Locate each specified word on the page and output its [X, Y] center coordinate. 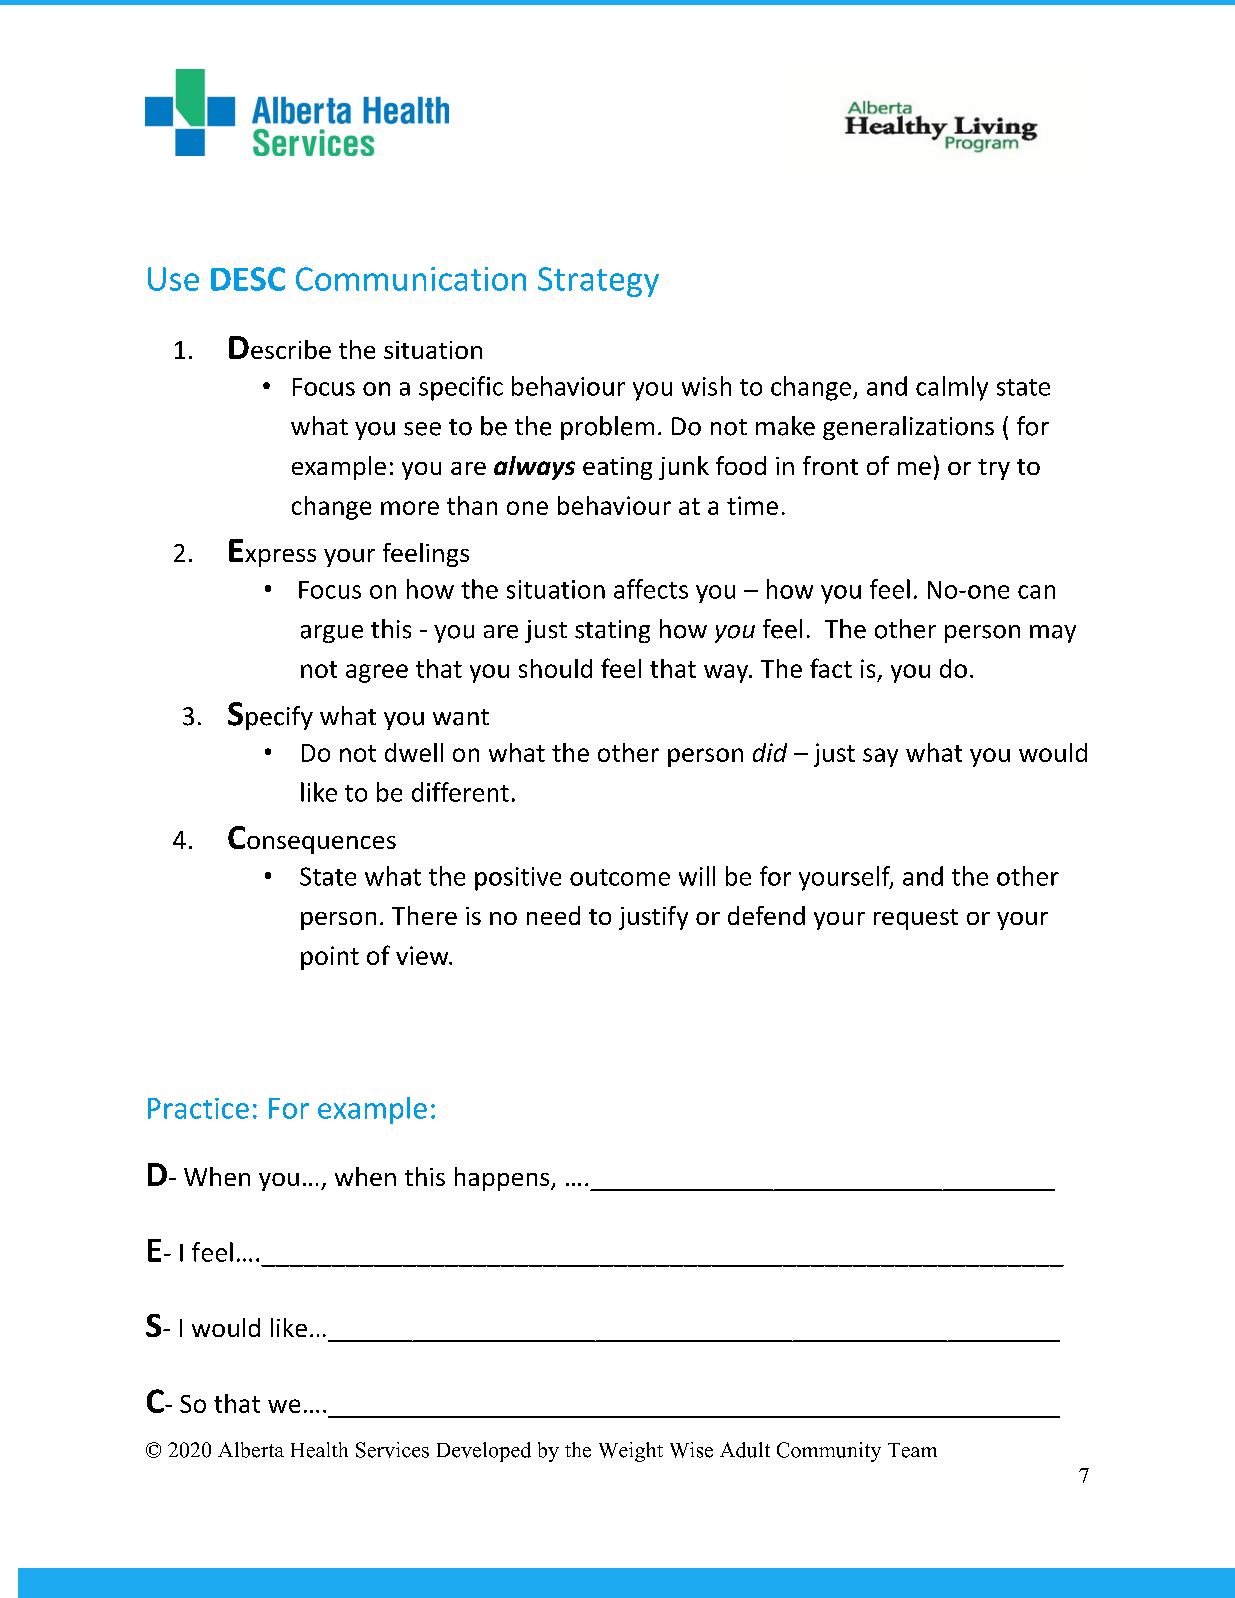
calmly [952, 388]
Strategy [598, 282]
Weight [631, 1452]
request [916, 919]
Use [173, 279]
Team [912, 1450]
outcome [620, 877]
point [330, 958]
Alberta [251, 1450]
